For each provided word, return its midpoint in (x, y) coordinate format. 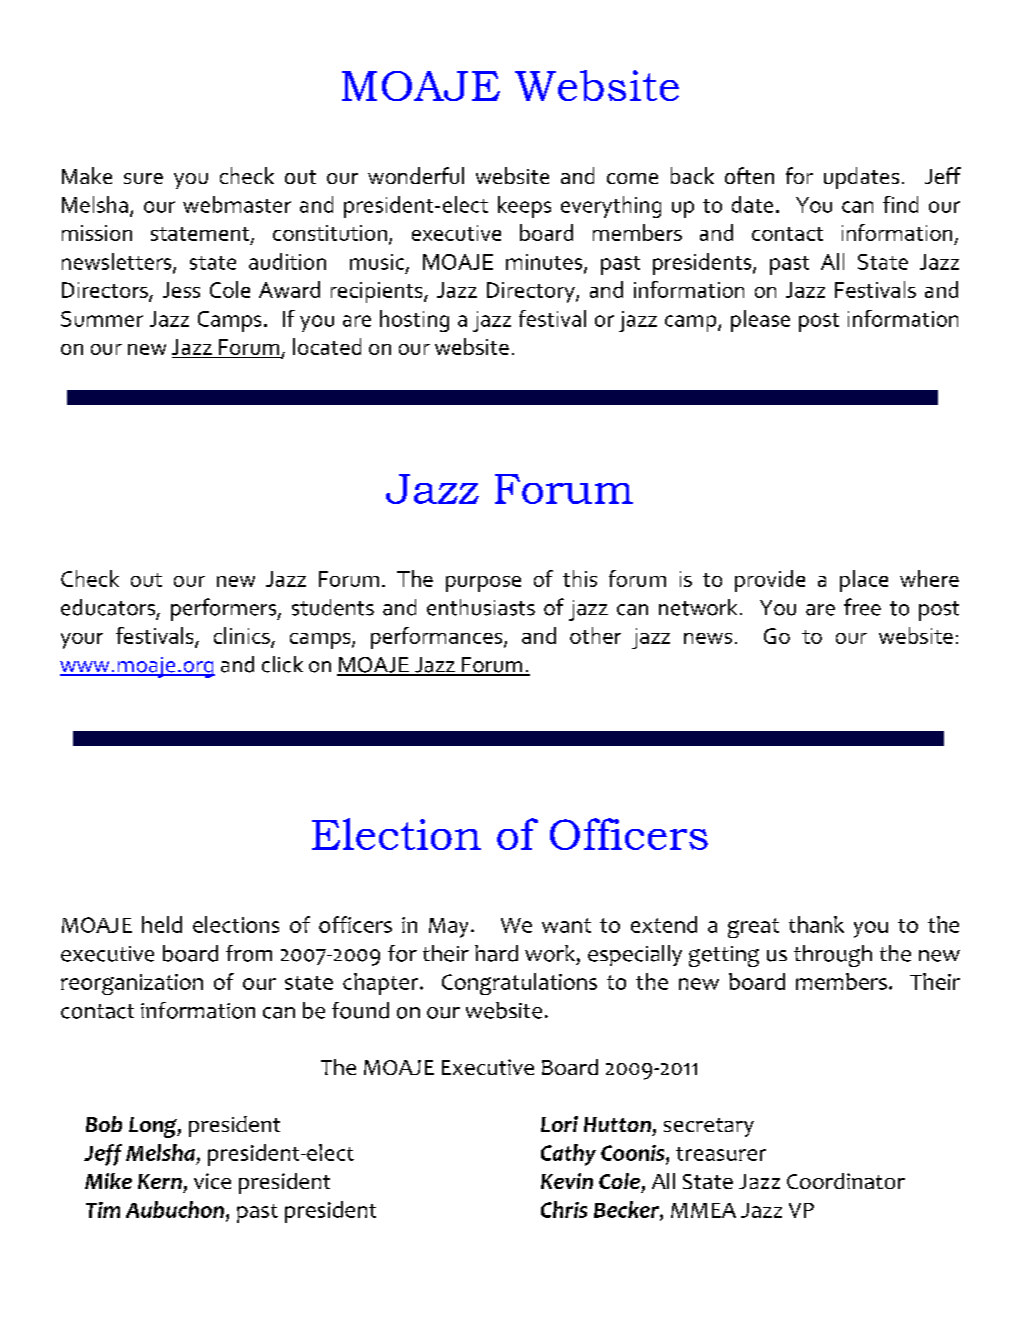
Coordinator (846, 1181)
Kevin (567, 1181)
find (900, 204)
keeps (524, 207)
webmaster (237, 204)
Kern (160, 1181)
